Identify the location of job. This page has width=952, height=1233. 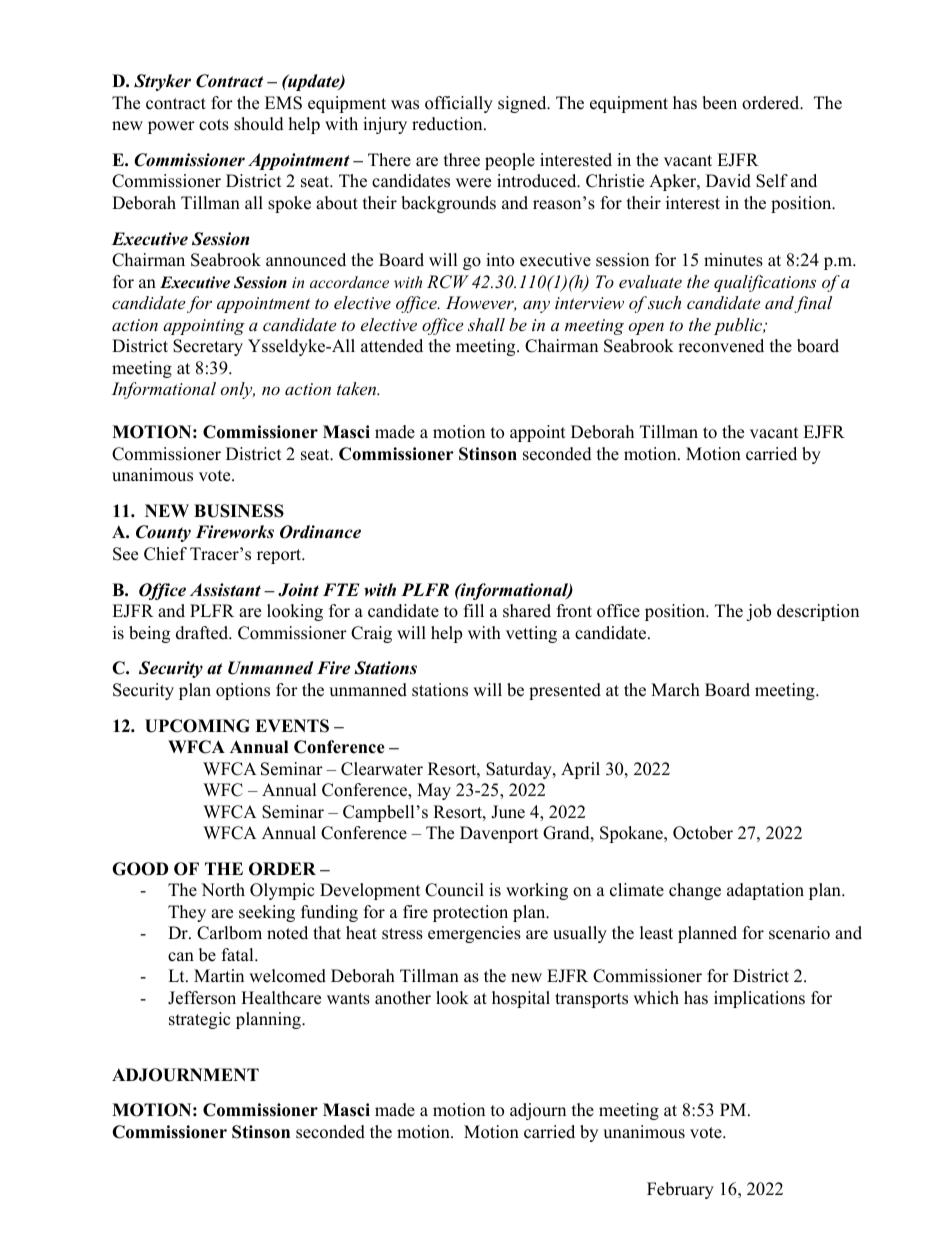
(758, 612).
